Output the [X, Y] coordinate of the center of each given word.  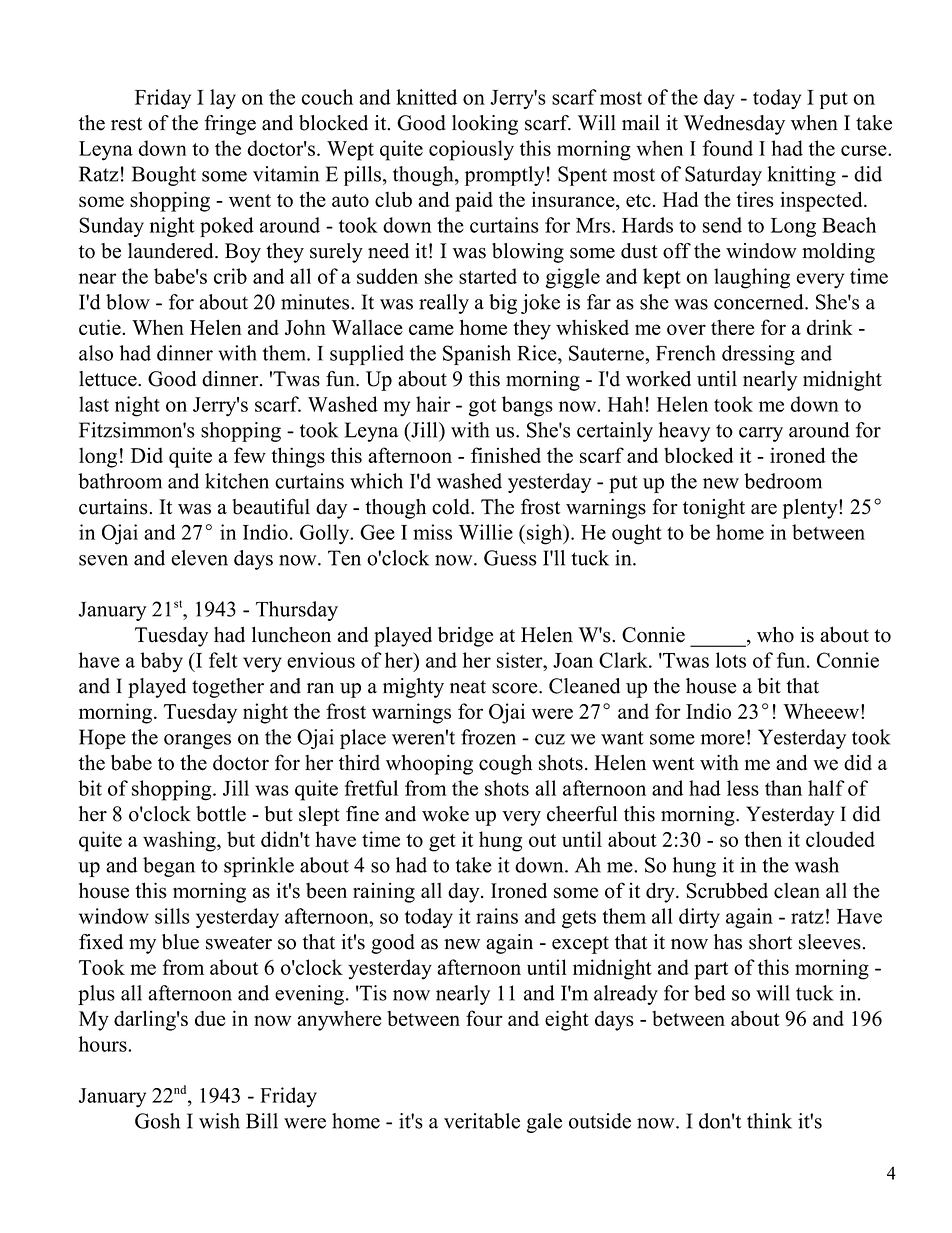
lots [731, 660]
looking [485, 125]
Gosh [157, 1121]
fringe [230, 125]
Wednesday [734, 125]
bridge [465, 637]
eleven [199, 558]
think [769, 1121]
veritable [482, 1121]
